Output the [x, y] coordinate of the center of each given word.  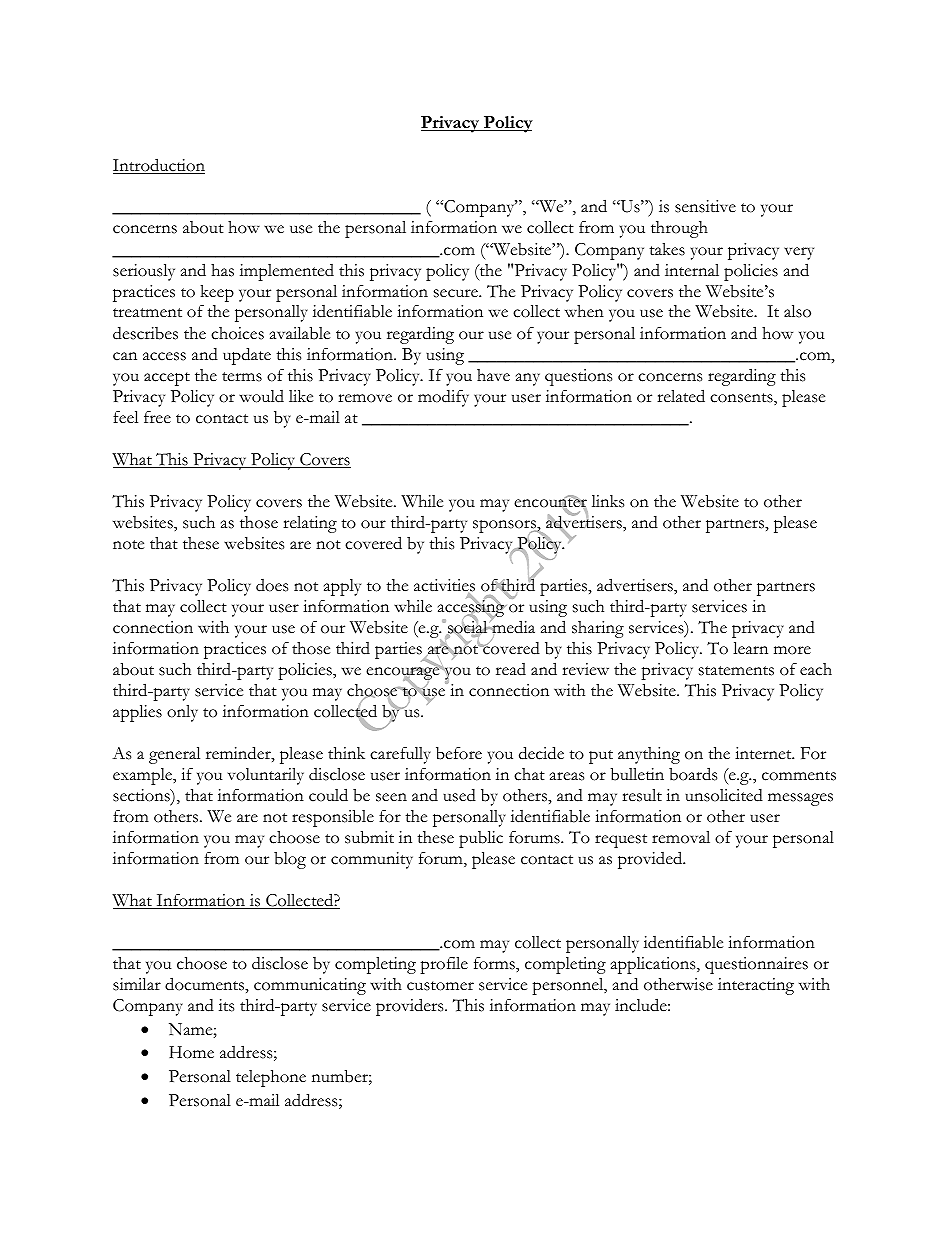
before [459, 753]
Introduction [159, 166]
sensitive [705, 206]
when [584, 311]
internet [764, 753]
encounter [550, 503]
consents [742, 399]
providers [411, 1007]
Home [191, 1052]
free [157, 417]
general [174, 755]
